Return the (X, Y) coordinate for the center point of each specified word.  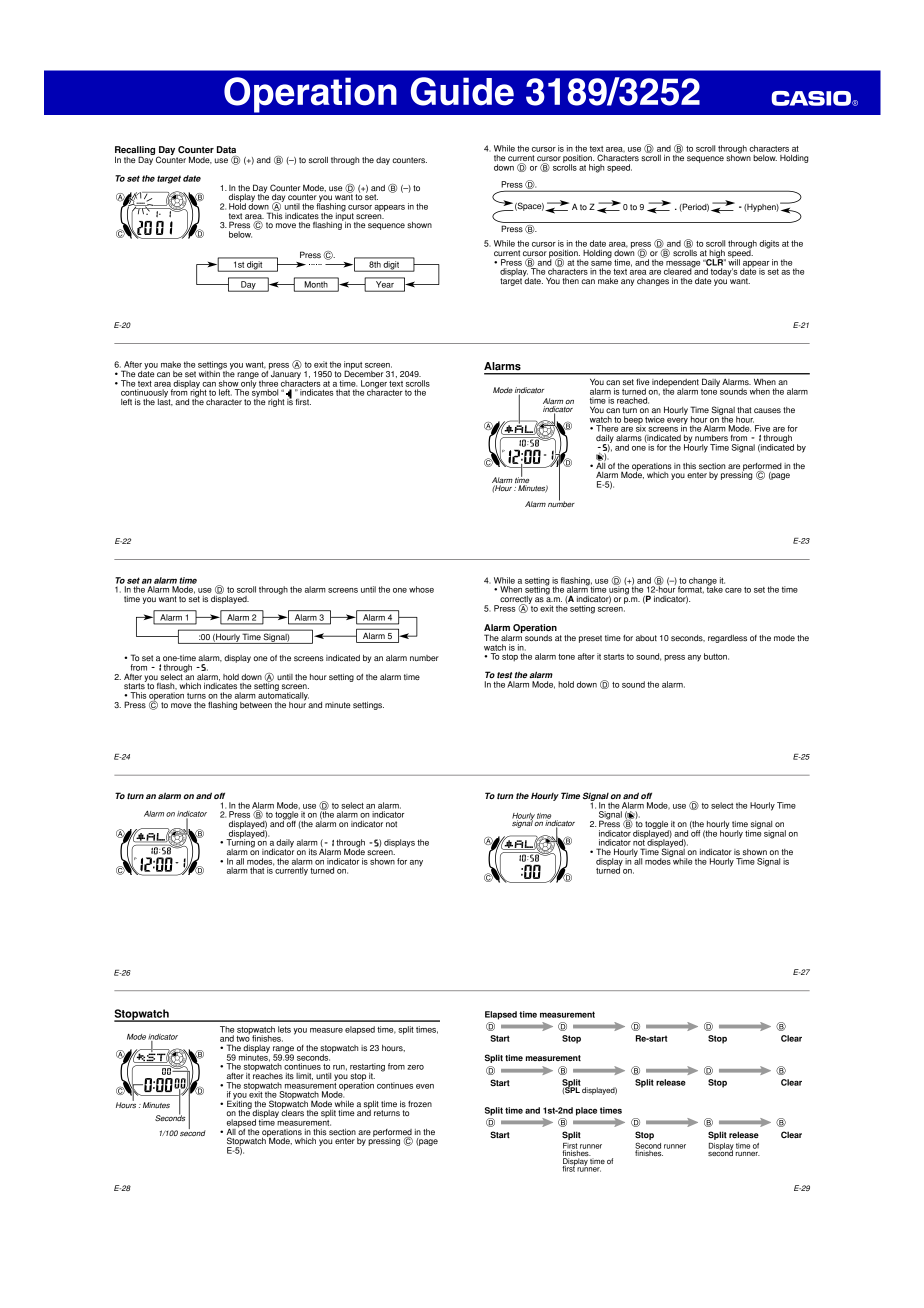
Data (226, 149)
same (601, 263)
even (425, 1086)
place (586, 1111)
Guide (462, 91)
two (243, 1038)
